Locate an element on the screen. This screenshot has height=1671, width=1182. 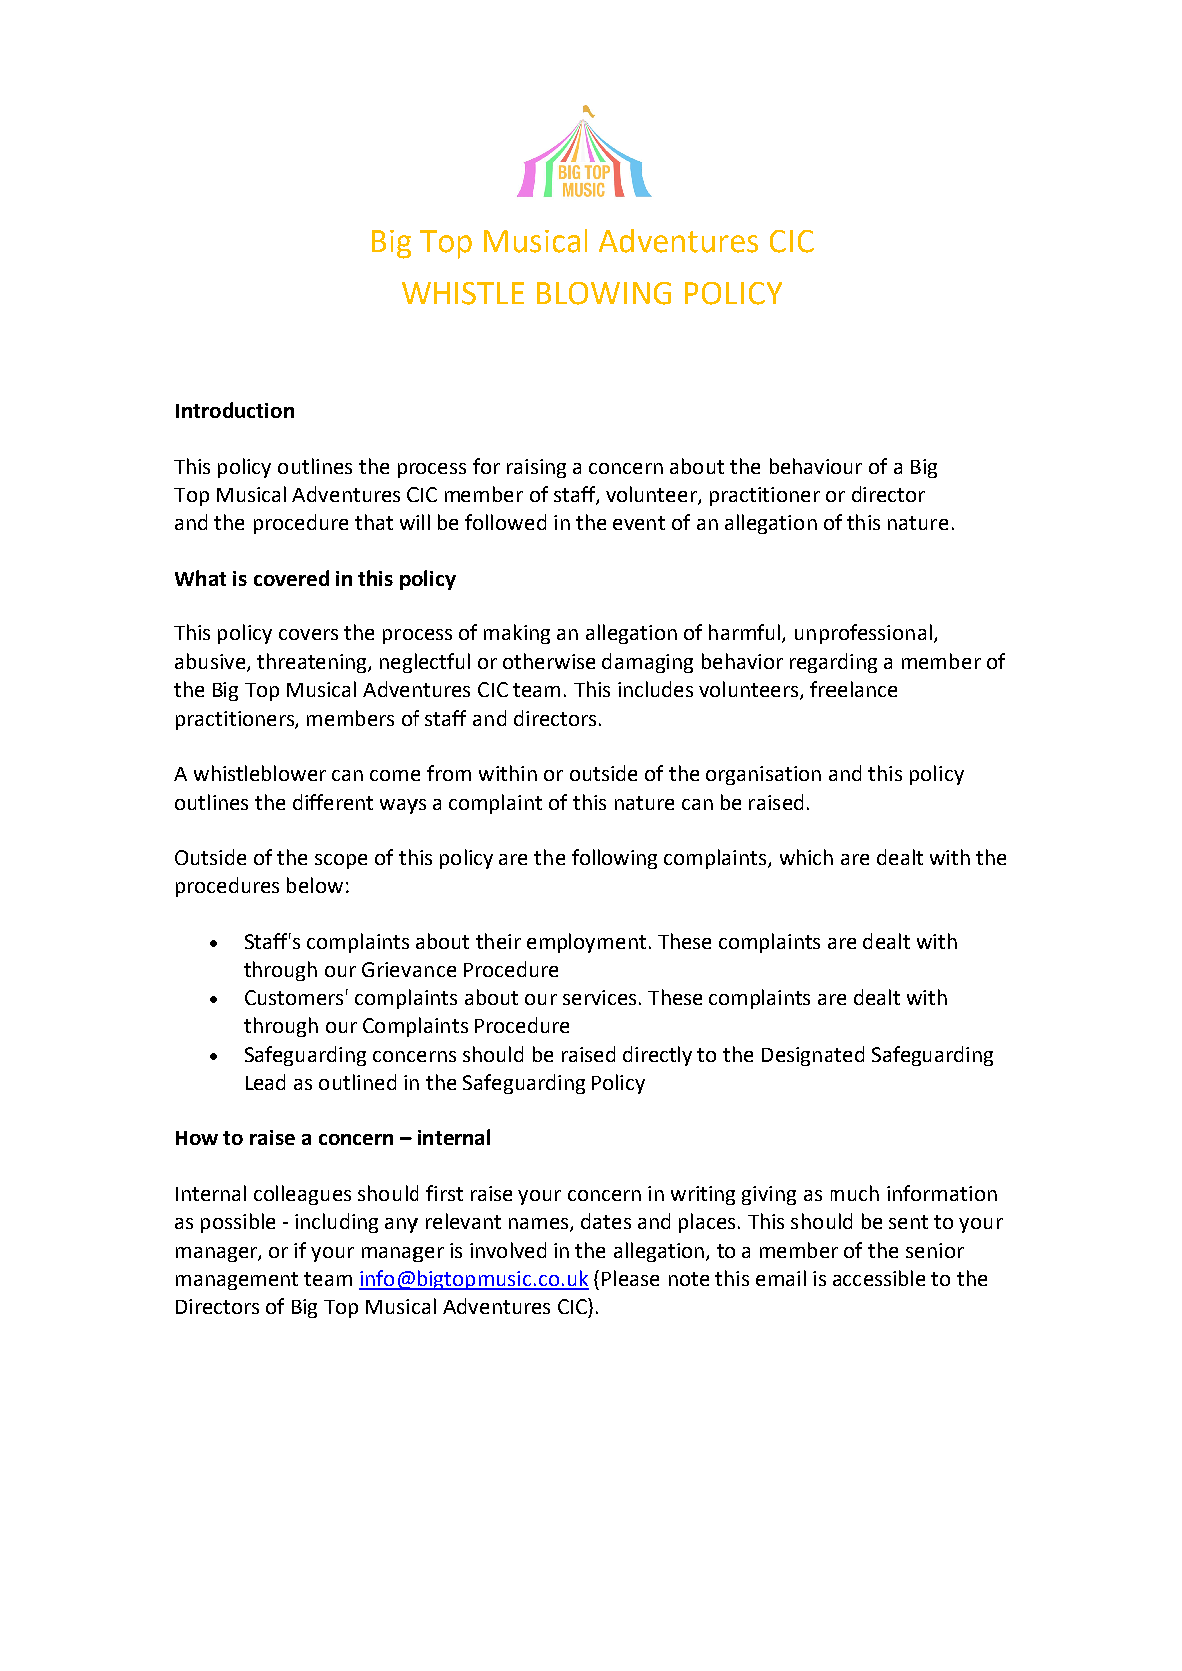
covered is located at coordinates (291, 578).
